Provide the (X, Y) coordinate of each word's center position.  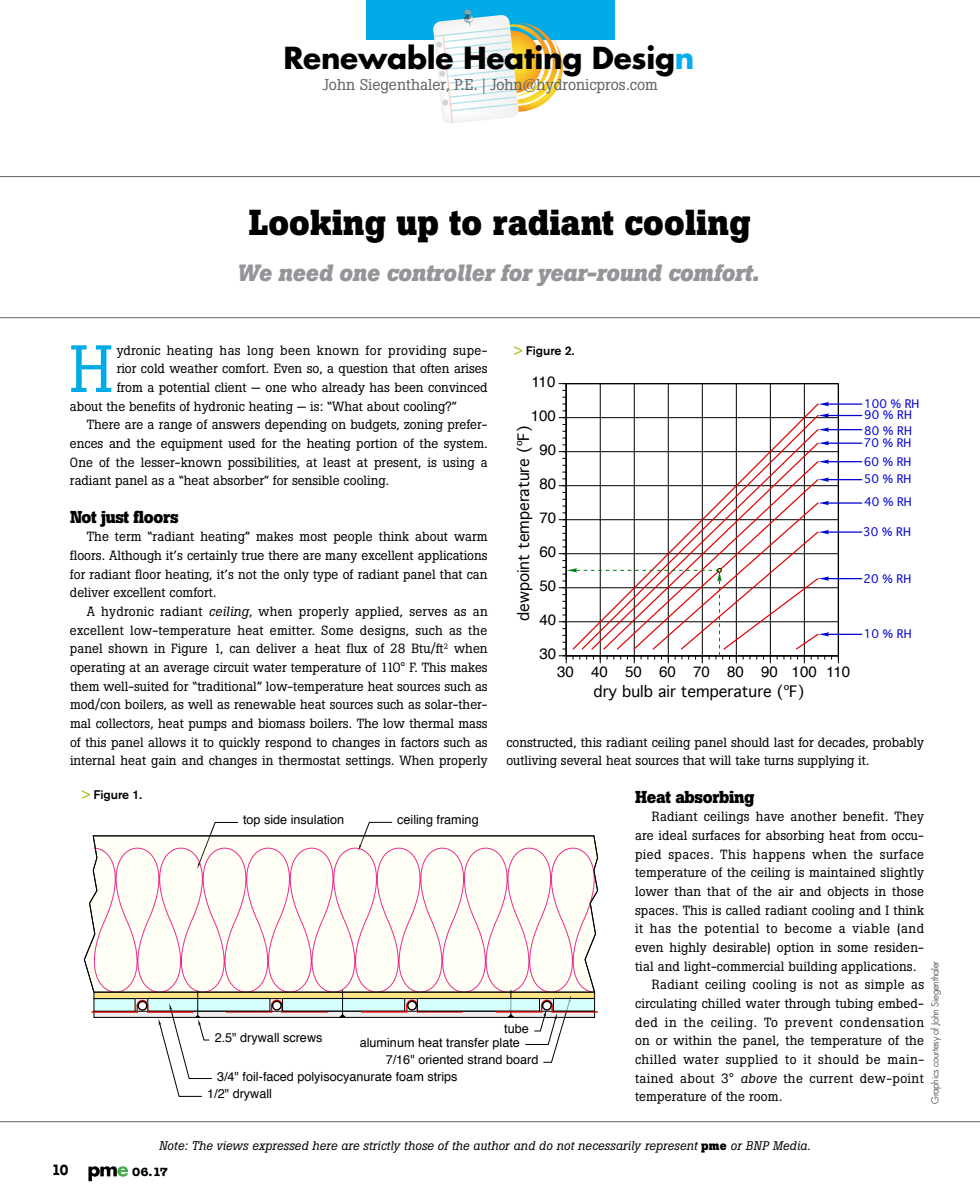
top (251, 821)
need (305, 272)
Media (791, 1145)
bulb (638, 691)
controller (441, 272)
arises (470, 368)
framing (457, 821)
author (491, 1145)
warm (471, 537)
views (233, 1145)
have (770, 816)
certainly (212, 556)
